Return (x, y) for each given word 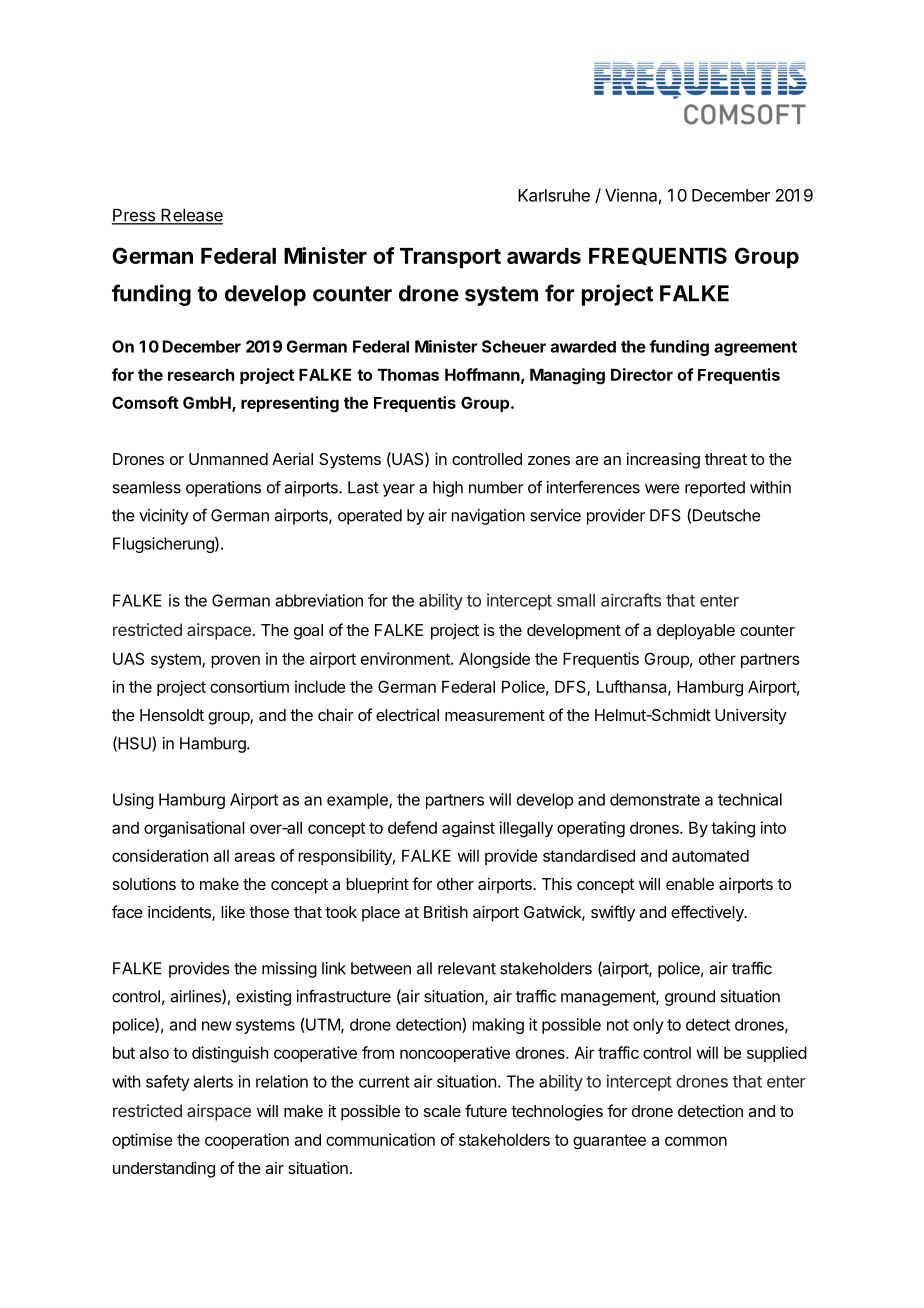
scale (442, 1111)
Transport (450, 258)
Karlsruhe (554, 195)
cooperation (247, 1141)
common (696, 1141)
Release (191, 216)
